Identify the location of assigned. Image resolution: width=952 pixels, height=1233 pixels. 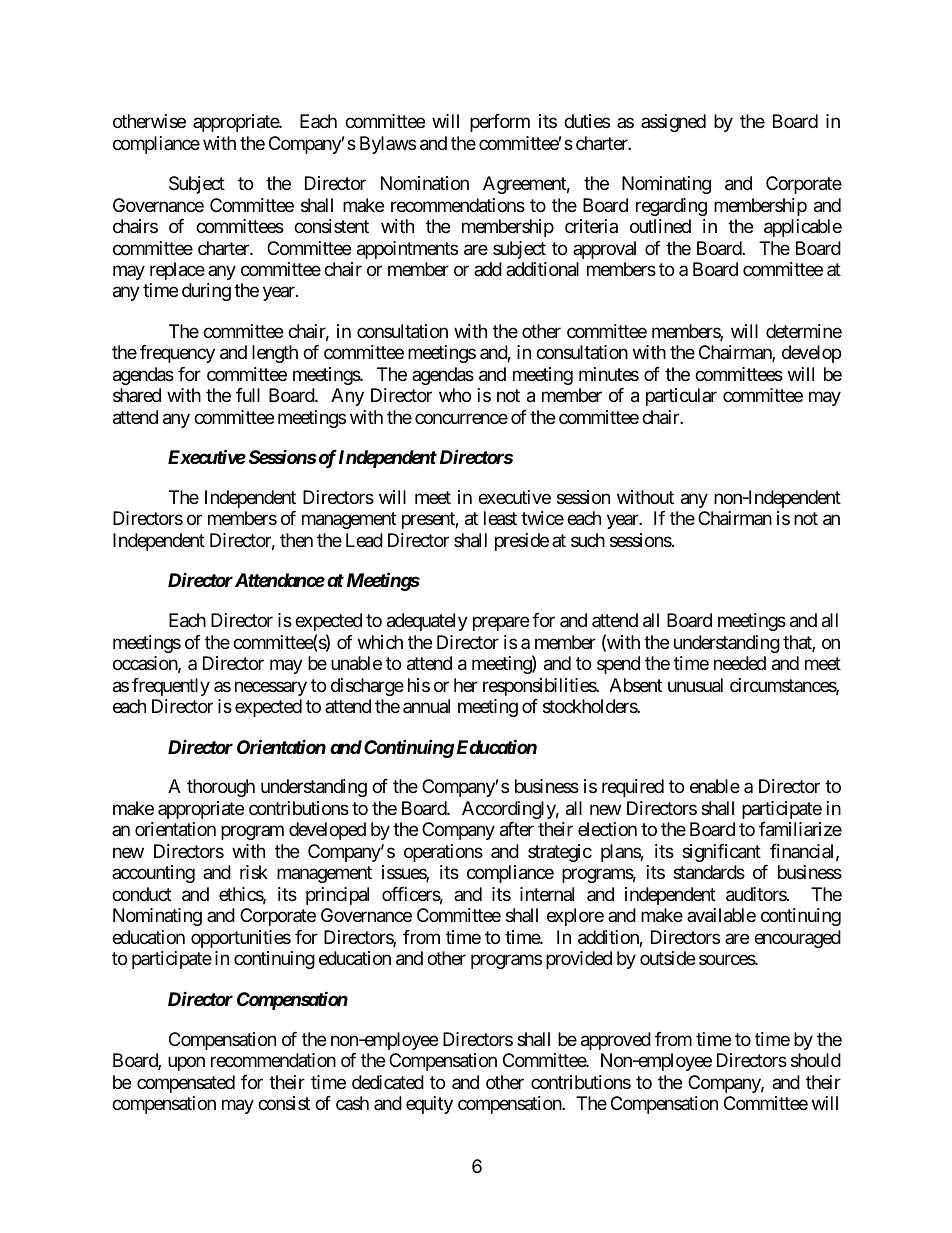
(673, 123).
